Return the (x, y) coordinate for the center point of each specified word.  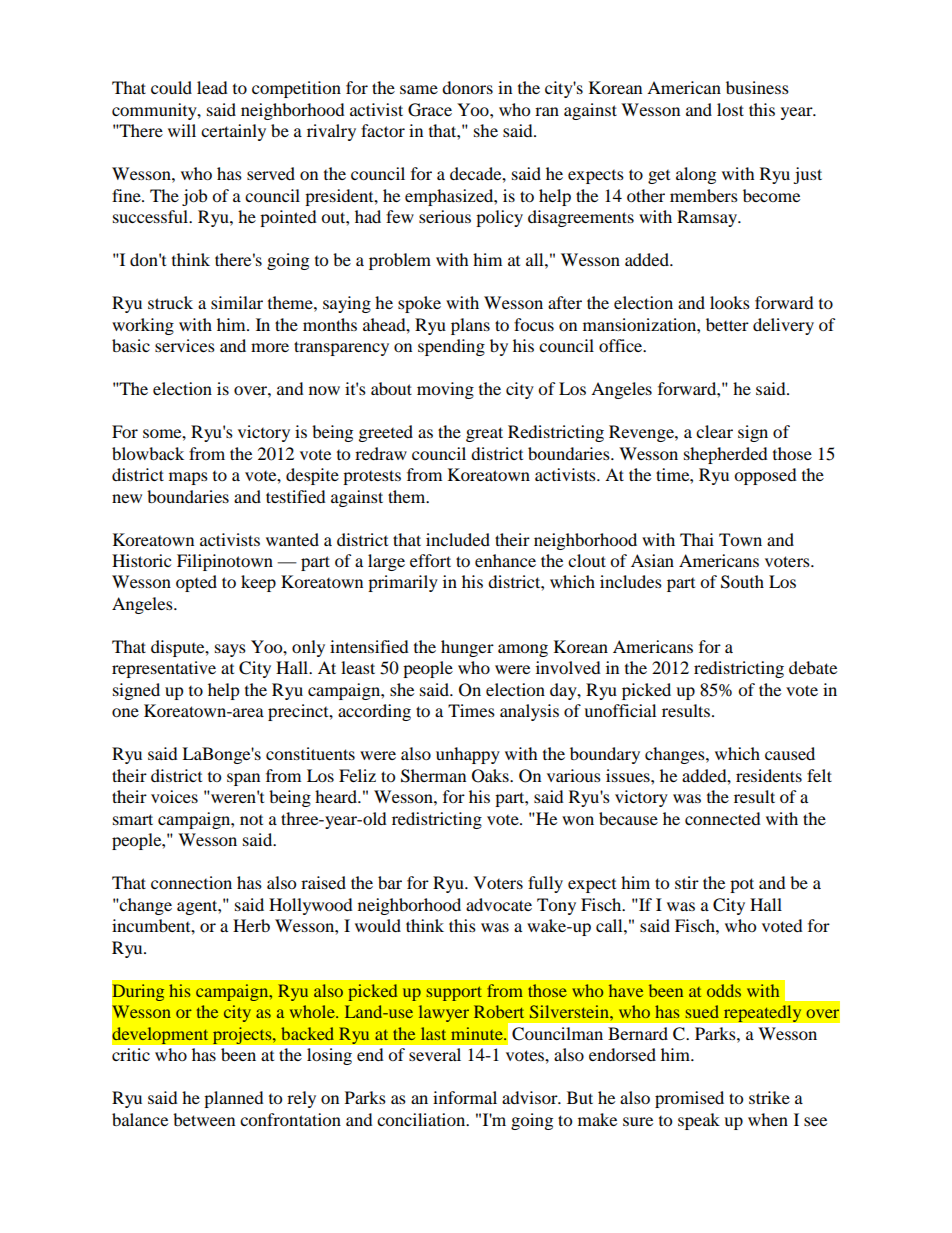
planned (234, 1099)
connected (723, 818)
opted (196, 583)
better (727, 324)
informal (465, 1097)
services (185, 345)
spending (451, 347)
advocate (499, 904)
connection (191, 882)
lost (730, 109)
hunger (467, 648)
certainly (233, 132)
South (742, 582)
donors (467, 87)
